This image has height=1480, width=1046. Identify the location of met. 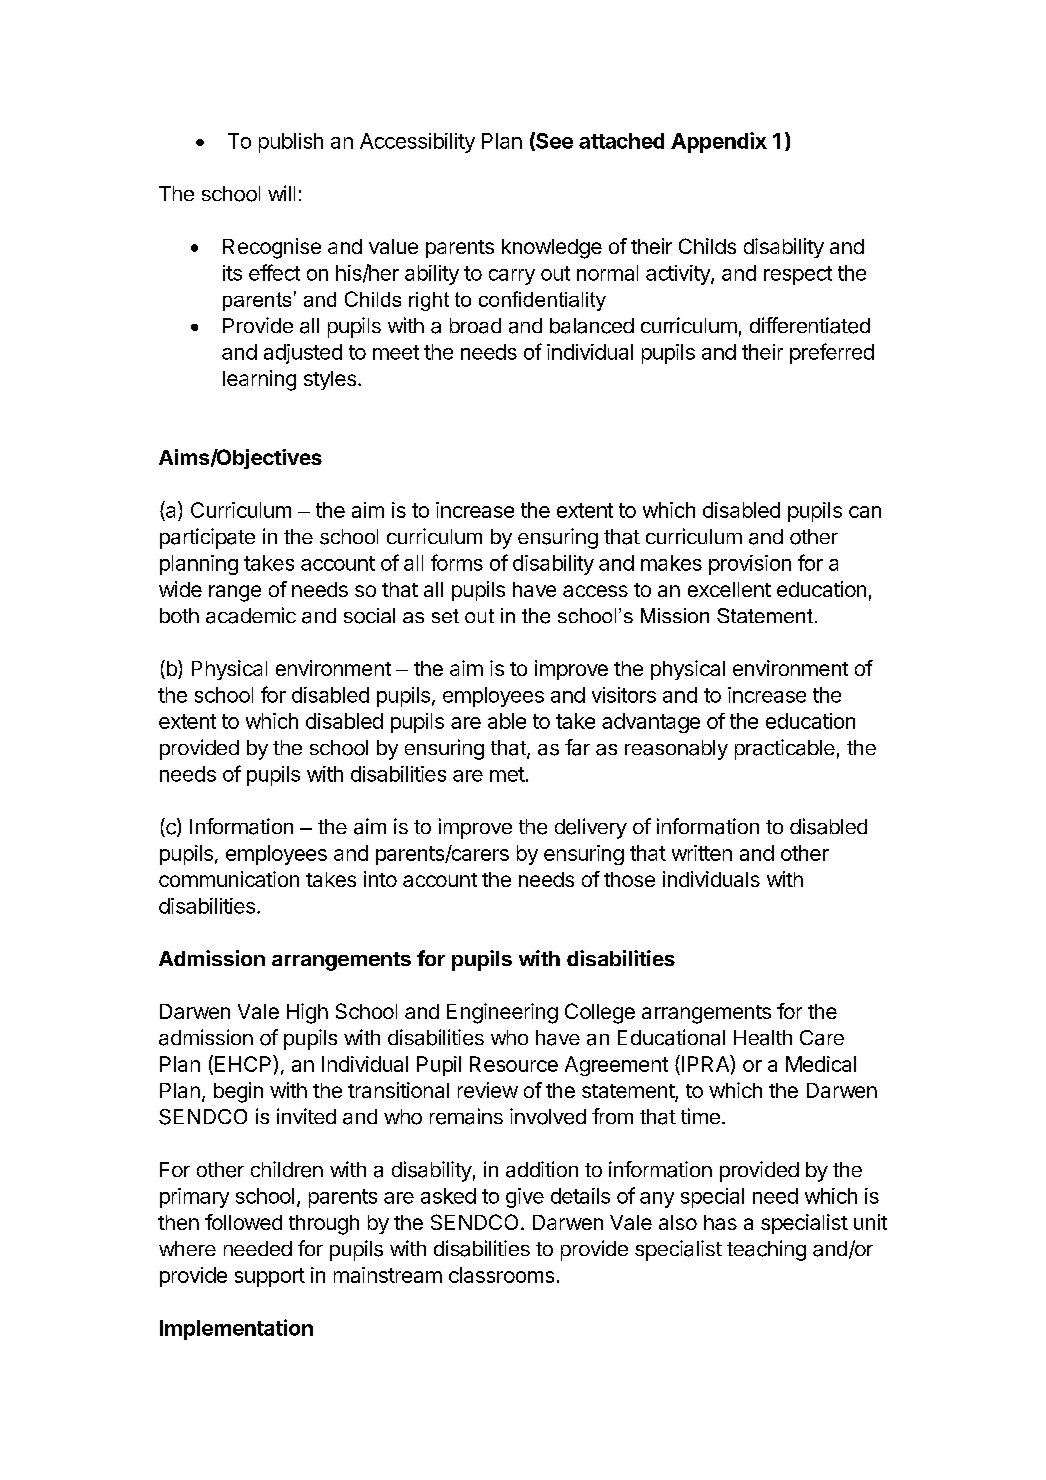
(507, 774).
